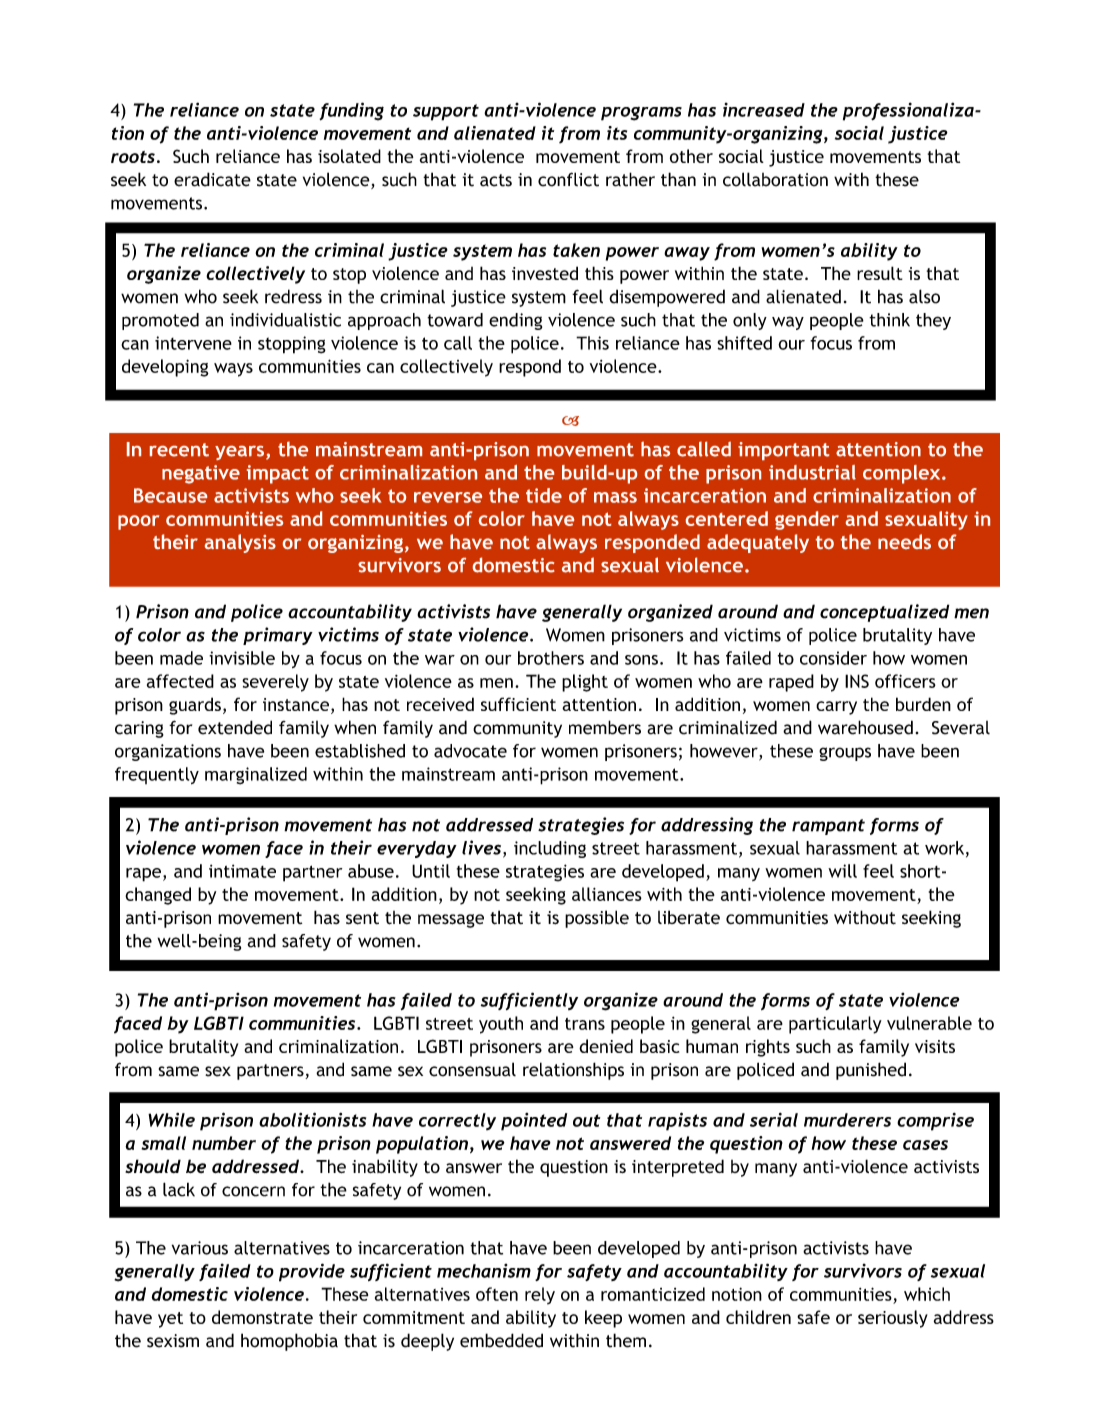 This document has height=1424, width=1101. I want to click on intimate, so click(242, 871).
